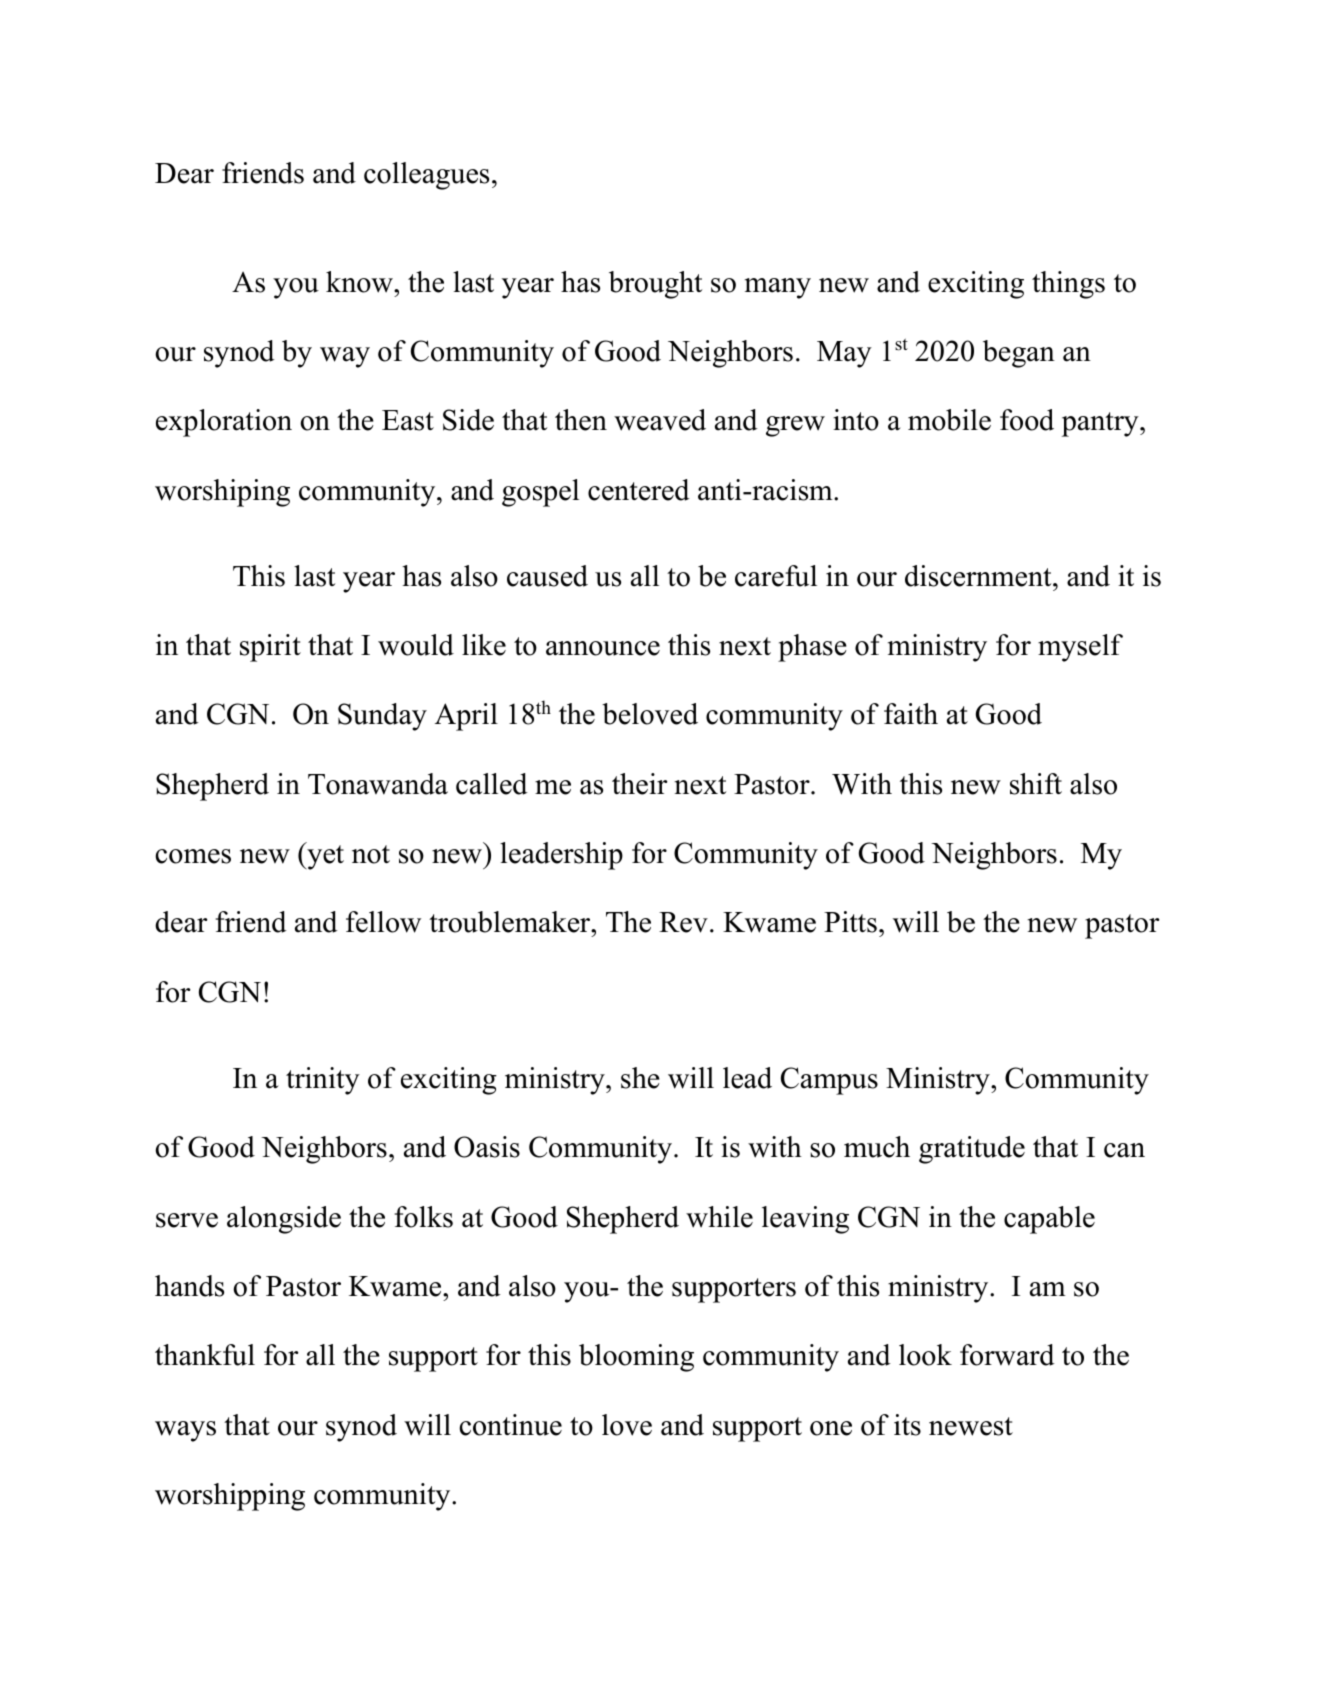  Describe the element at coordinates (1068, 285) in the screenshot. I see `things` at that location.
